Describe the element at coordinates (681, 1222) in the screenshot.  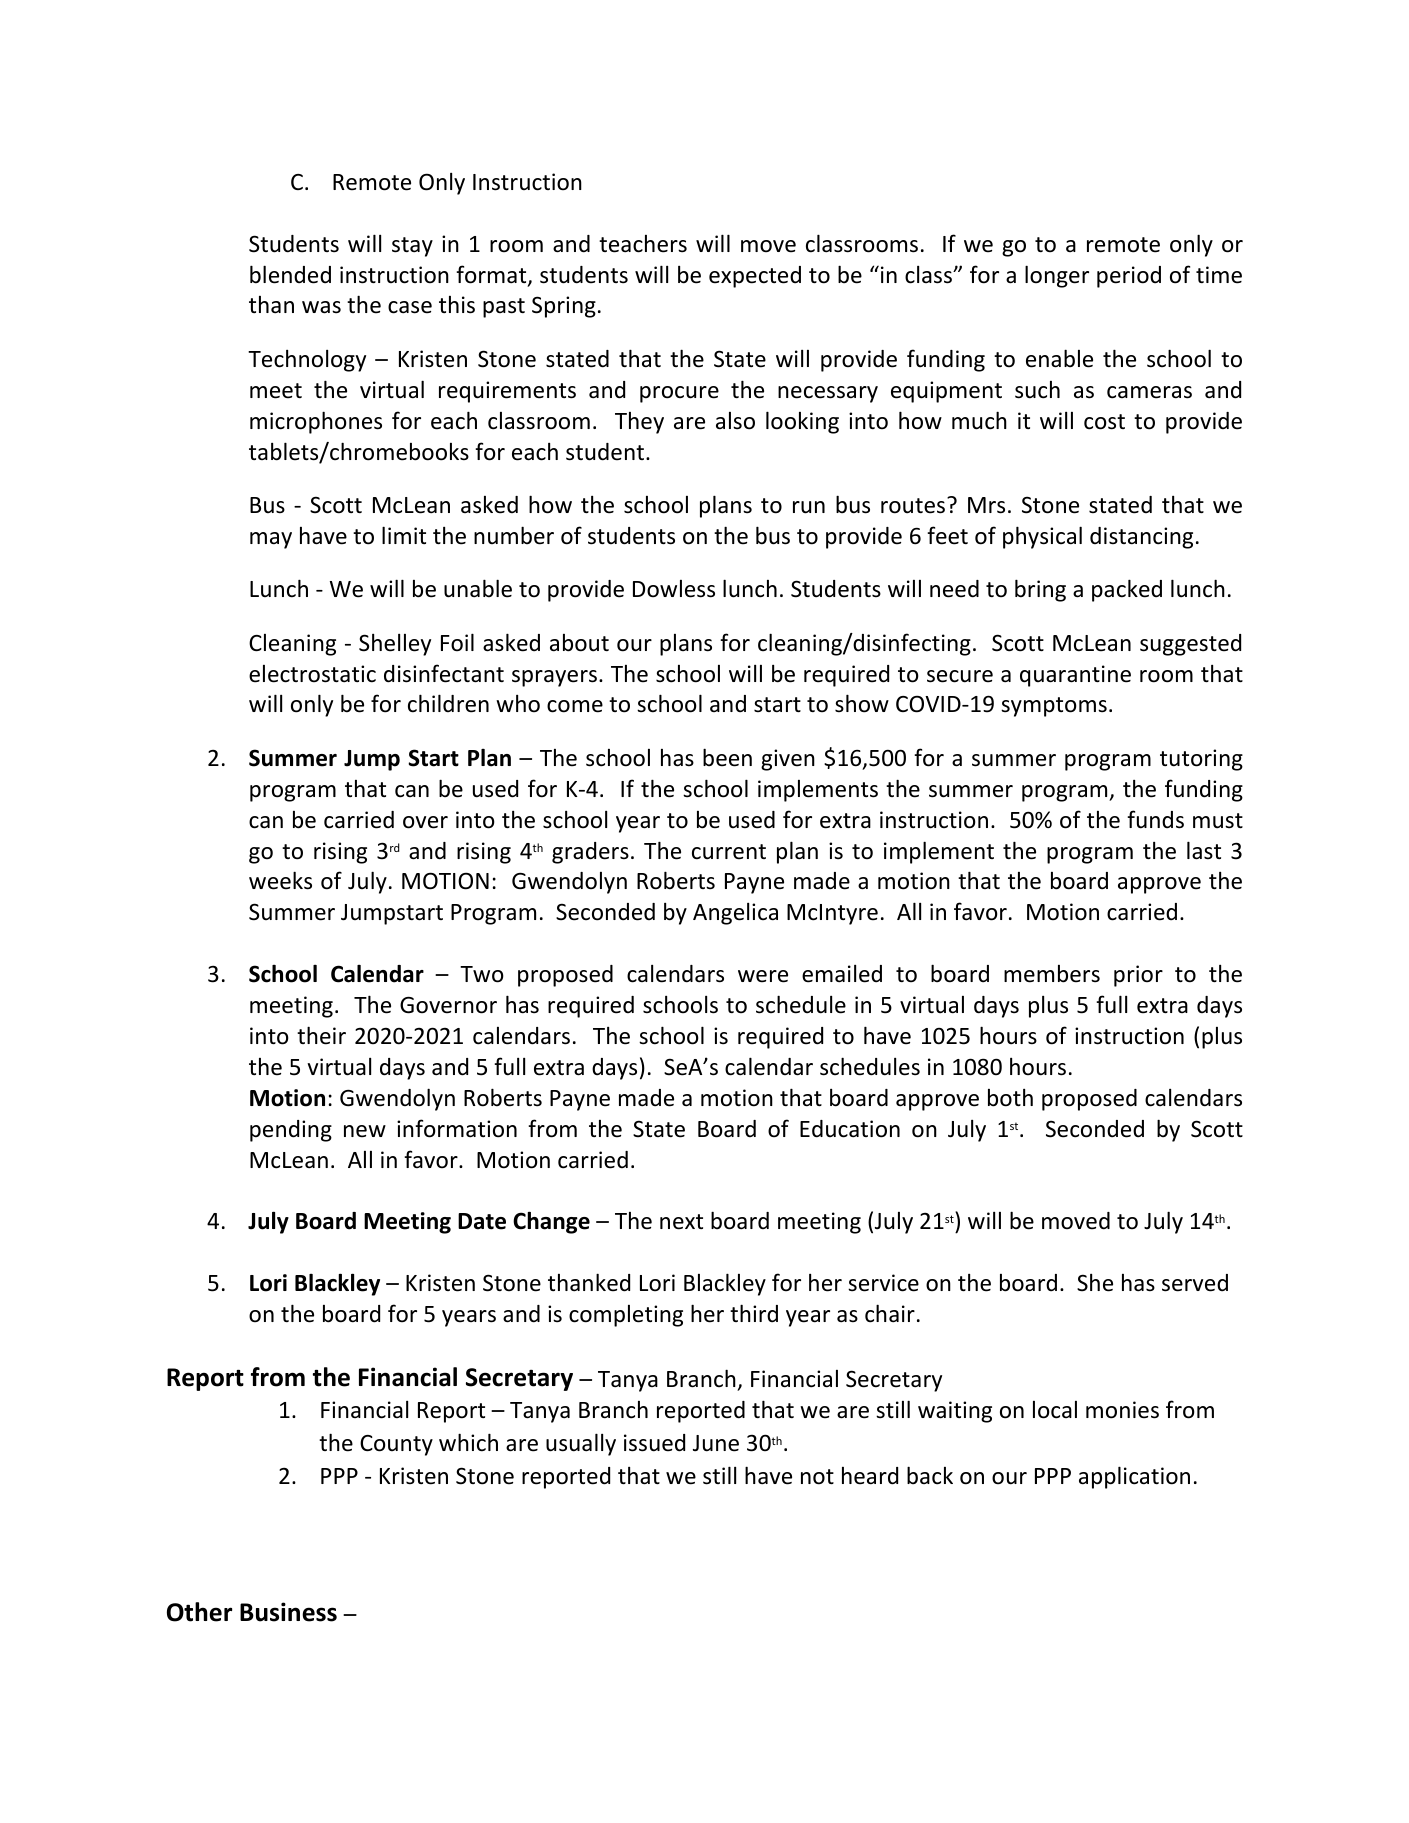
I see `next` at that location.
